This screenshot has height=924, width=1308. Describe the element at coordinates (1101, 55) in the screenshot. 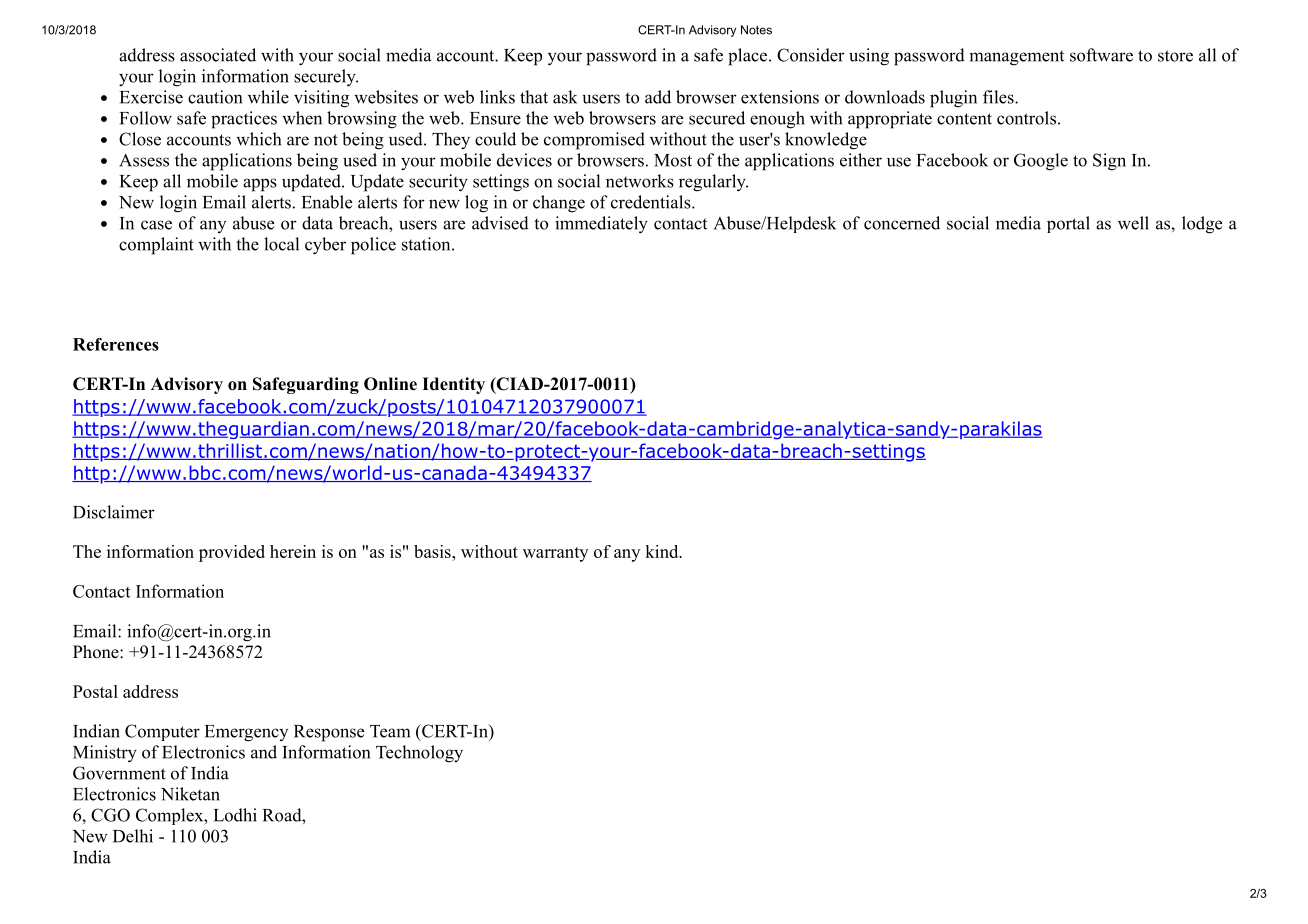

I see `software` at that location.
